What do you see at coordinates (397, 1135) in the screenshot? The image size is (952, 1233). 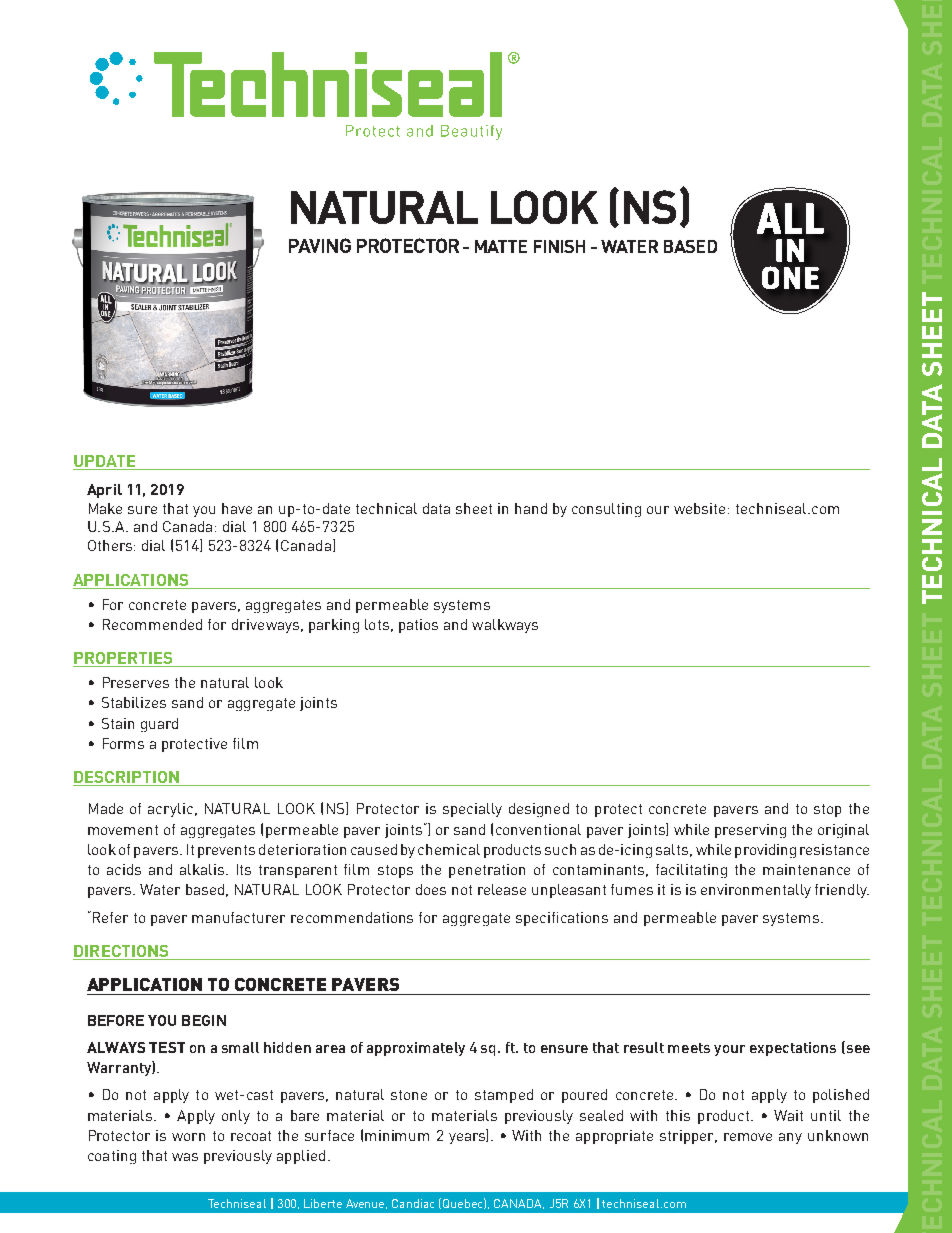 I see `minimum` at bounding box center [397, 1135].
